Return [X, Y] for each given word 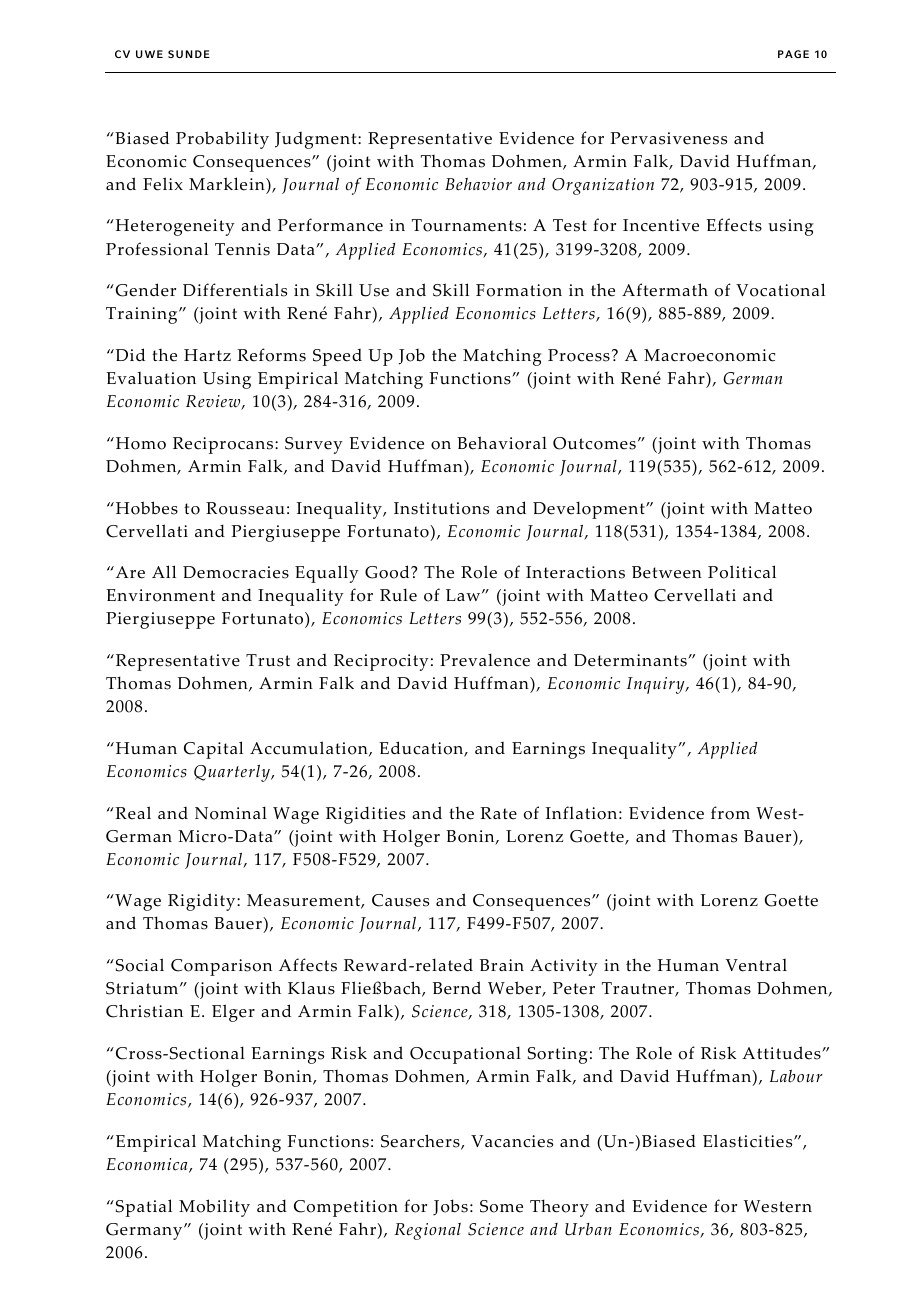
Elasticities [749, 1141]
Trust [268, 660]
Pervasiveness [669, 138]
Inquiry [657, 685]
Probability [222, 140]
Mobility [214, 1208]
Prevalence [485, 660]
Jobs [450, 1207]
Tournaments [467, 225]
